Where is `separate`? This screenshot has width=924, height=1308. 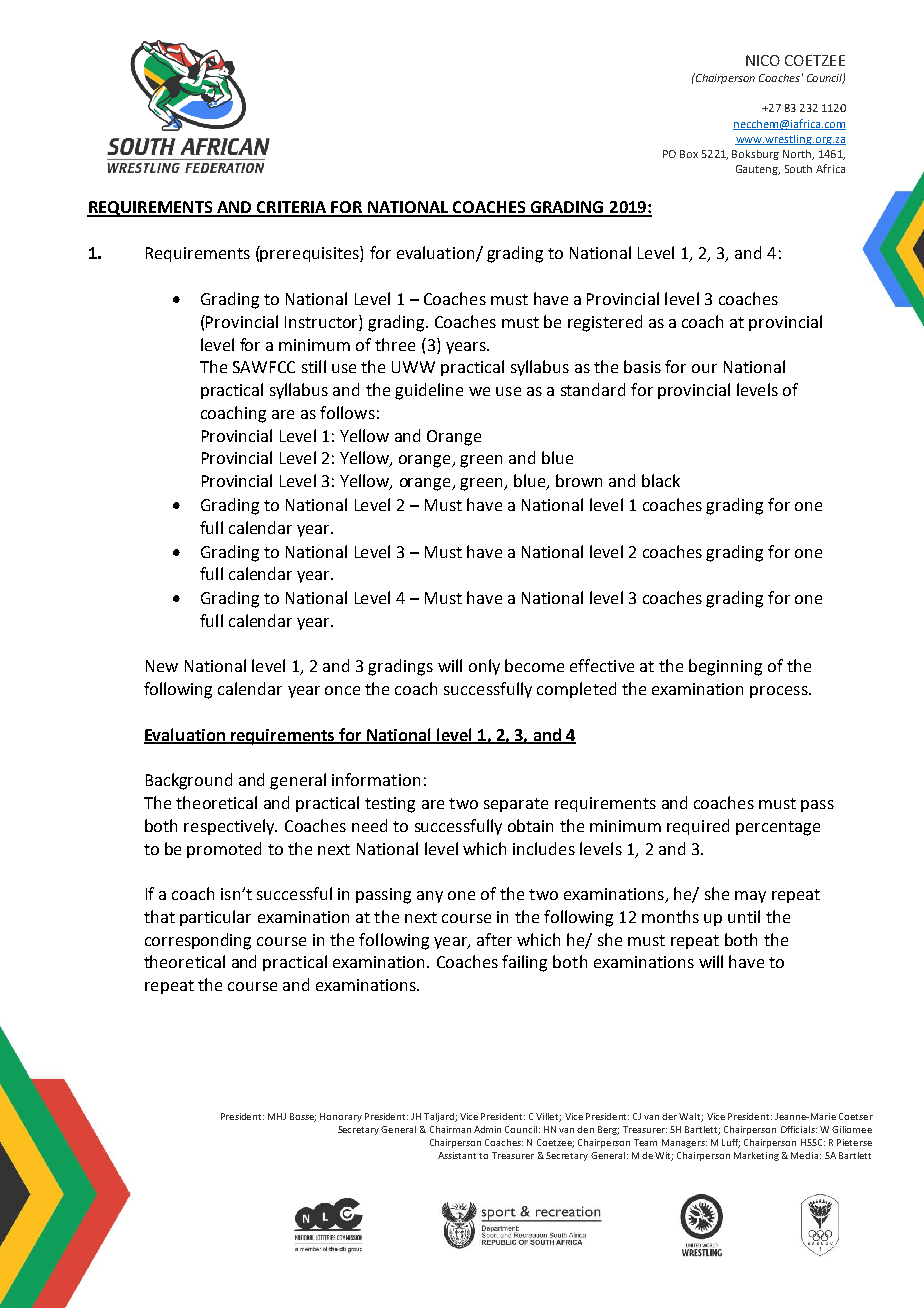 separate is located at coordinates (516, 805).
